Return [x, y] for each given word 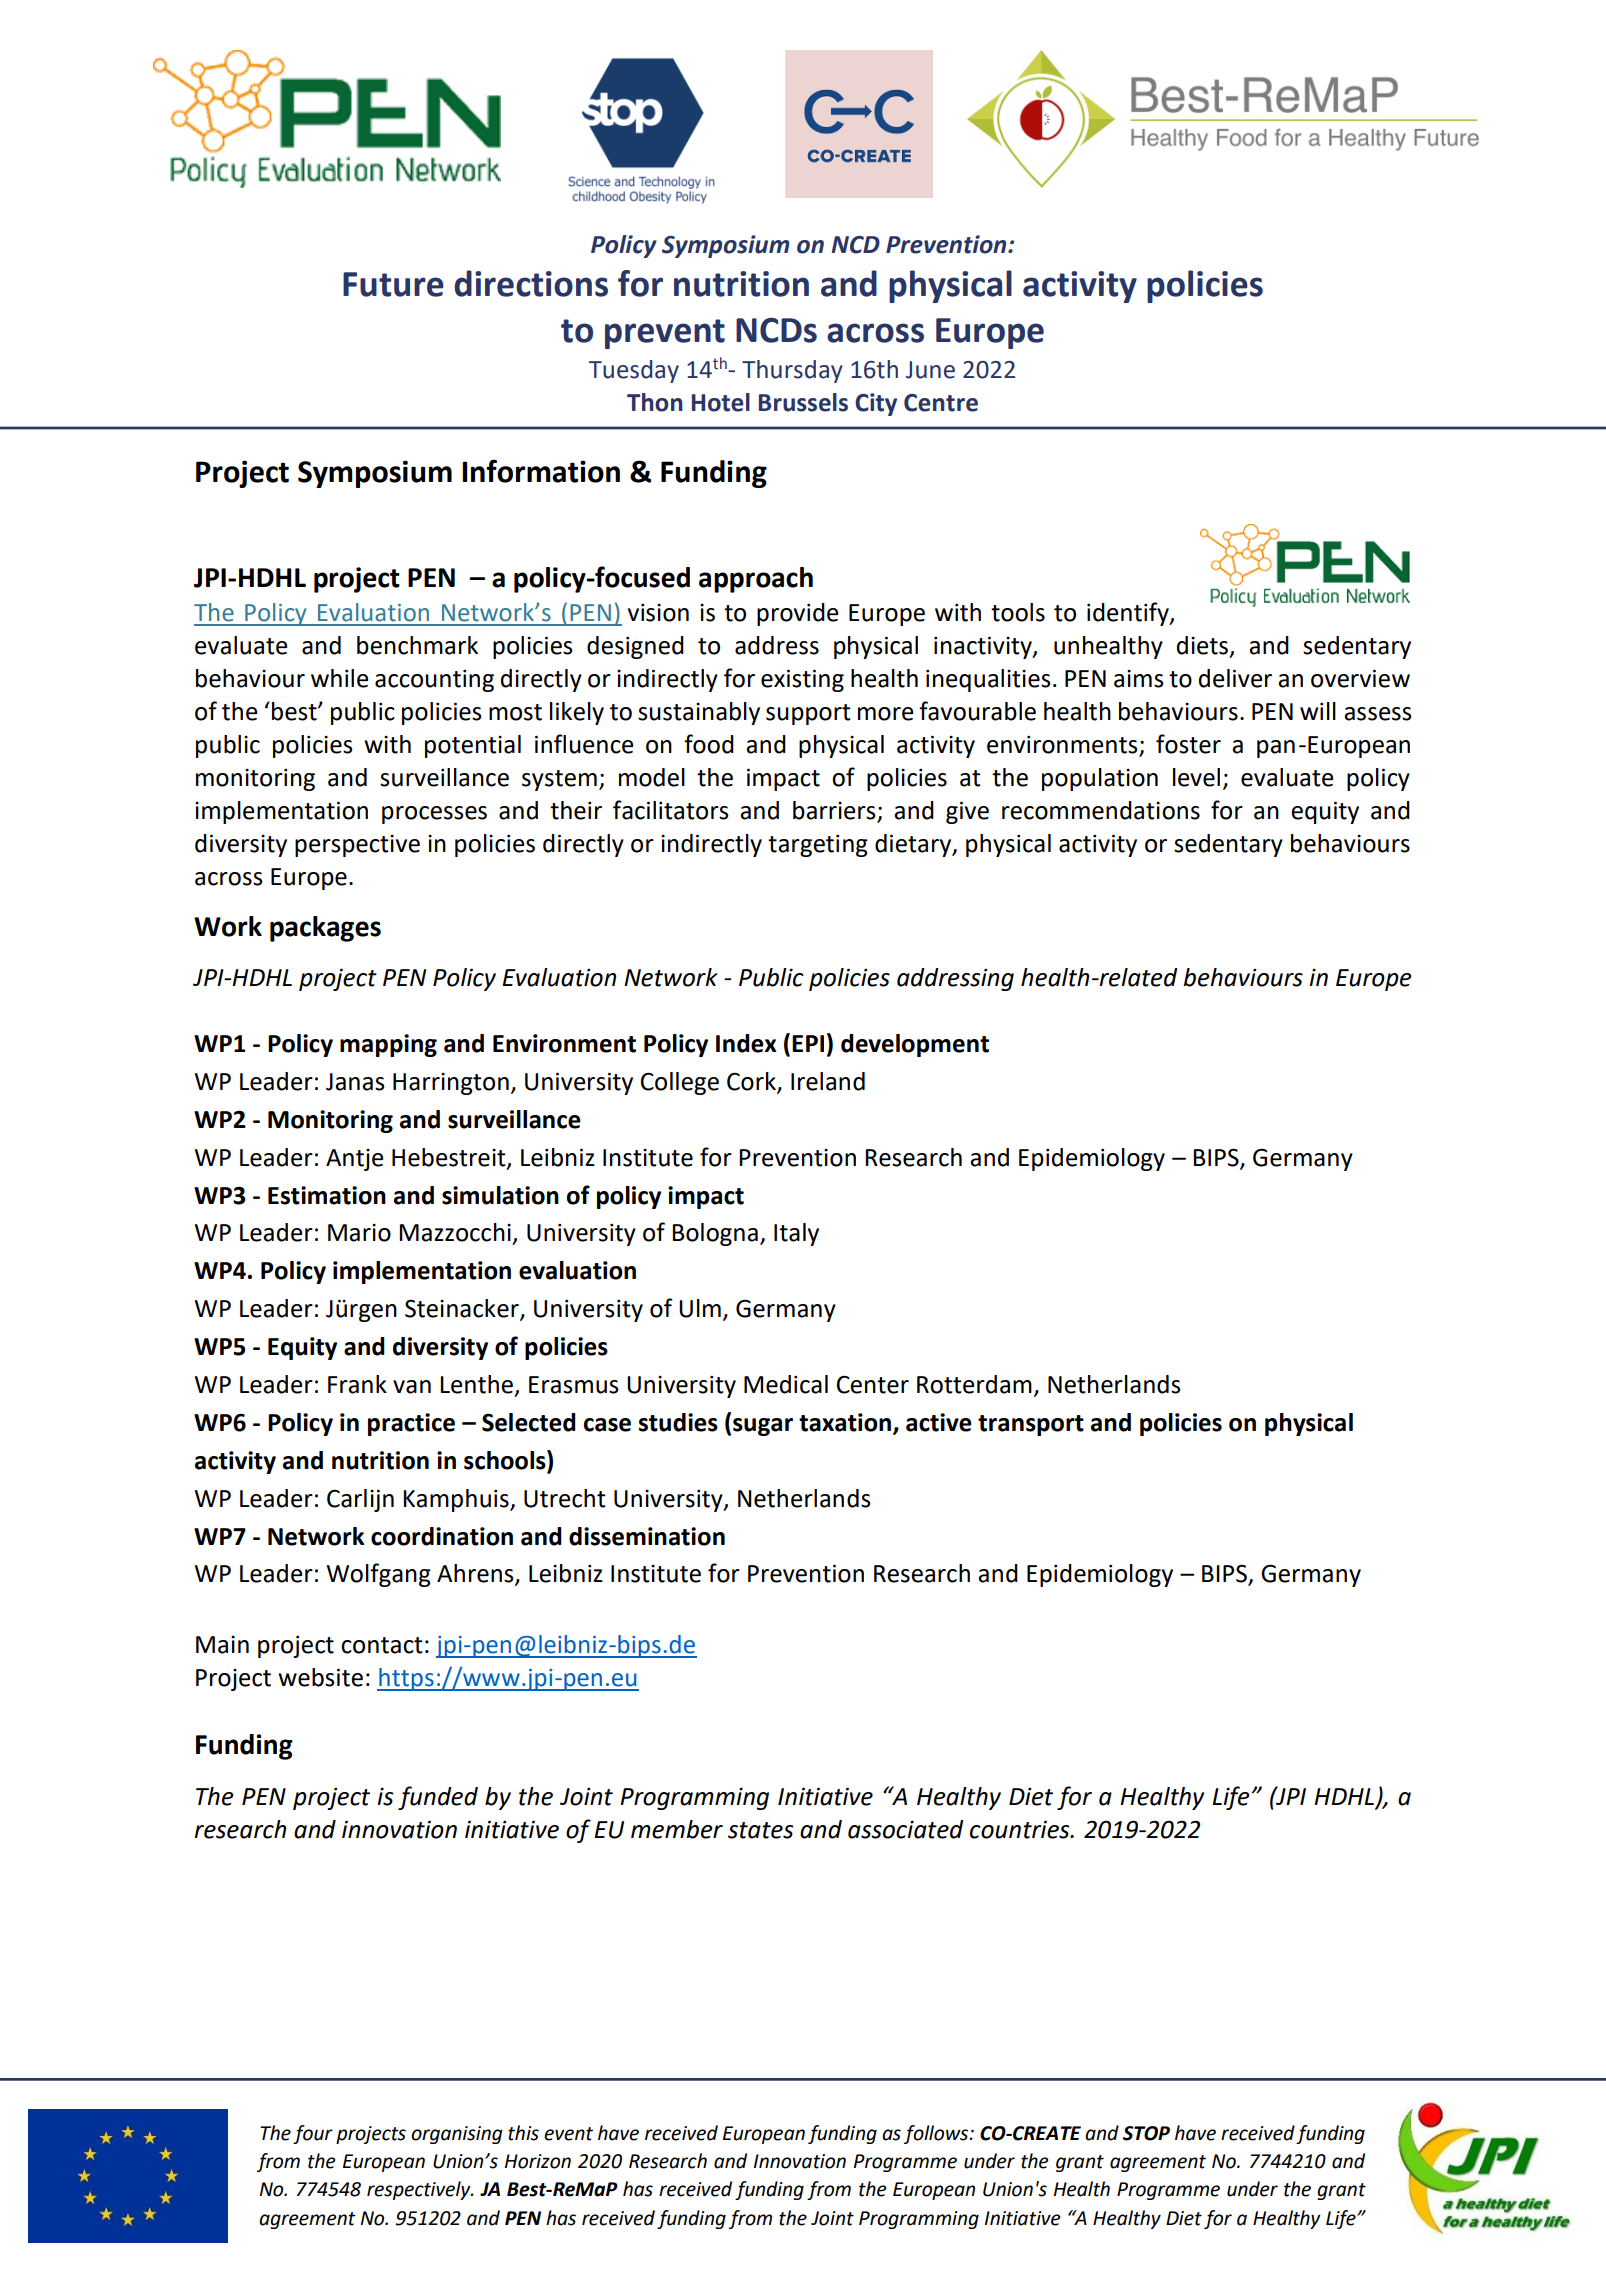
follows [937, 2134]
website [320, 1677]
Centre [941, 403]
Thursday [792, 371]
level [1196, 777]
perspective [357, 846]
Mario [359, 1233]
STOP [1146, 2133]
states [761, 1830]
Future [393, 284]
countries [1021, 1829]
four [313, 2134]
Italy [796, 1234]
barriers [835, 811]
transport [1031, 1425]
